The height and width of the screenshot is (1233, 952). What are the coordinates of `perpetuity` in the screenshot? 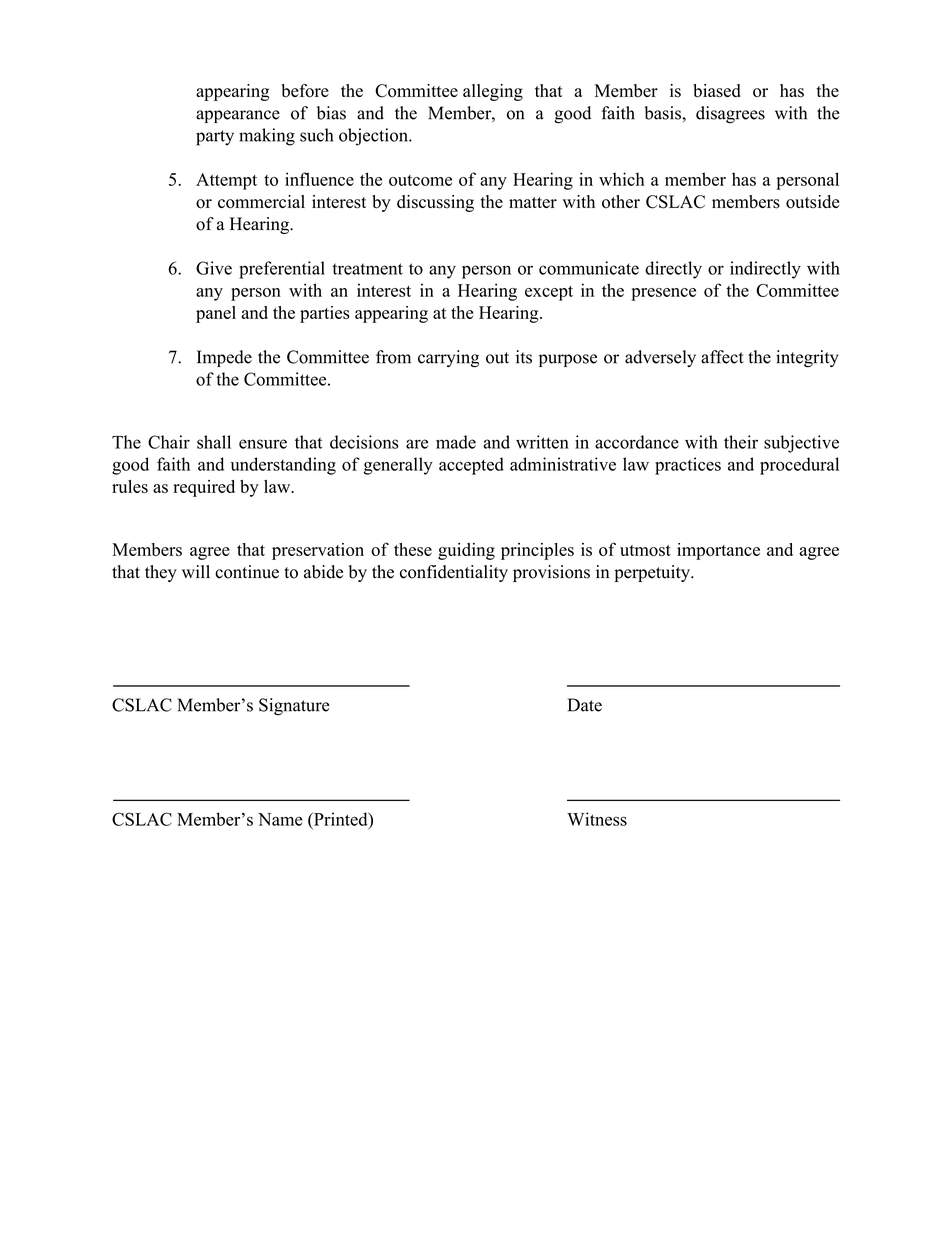 It's located at (653, 573).
